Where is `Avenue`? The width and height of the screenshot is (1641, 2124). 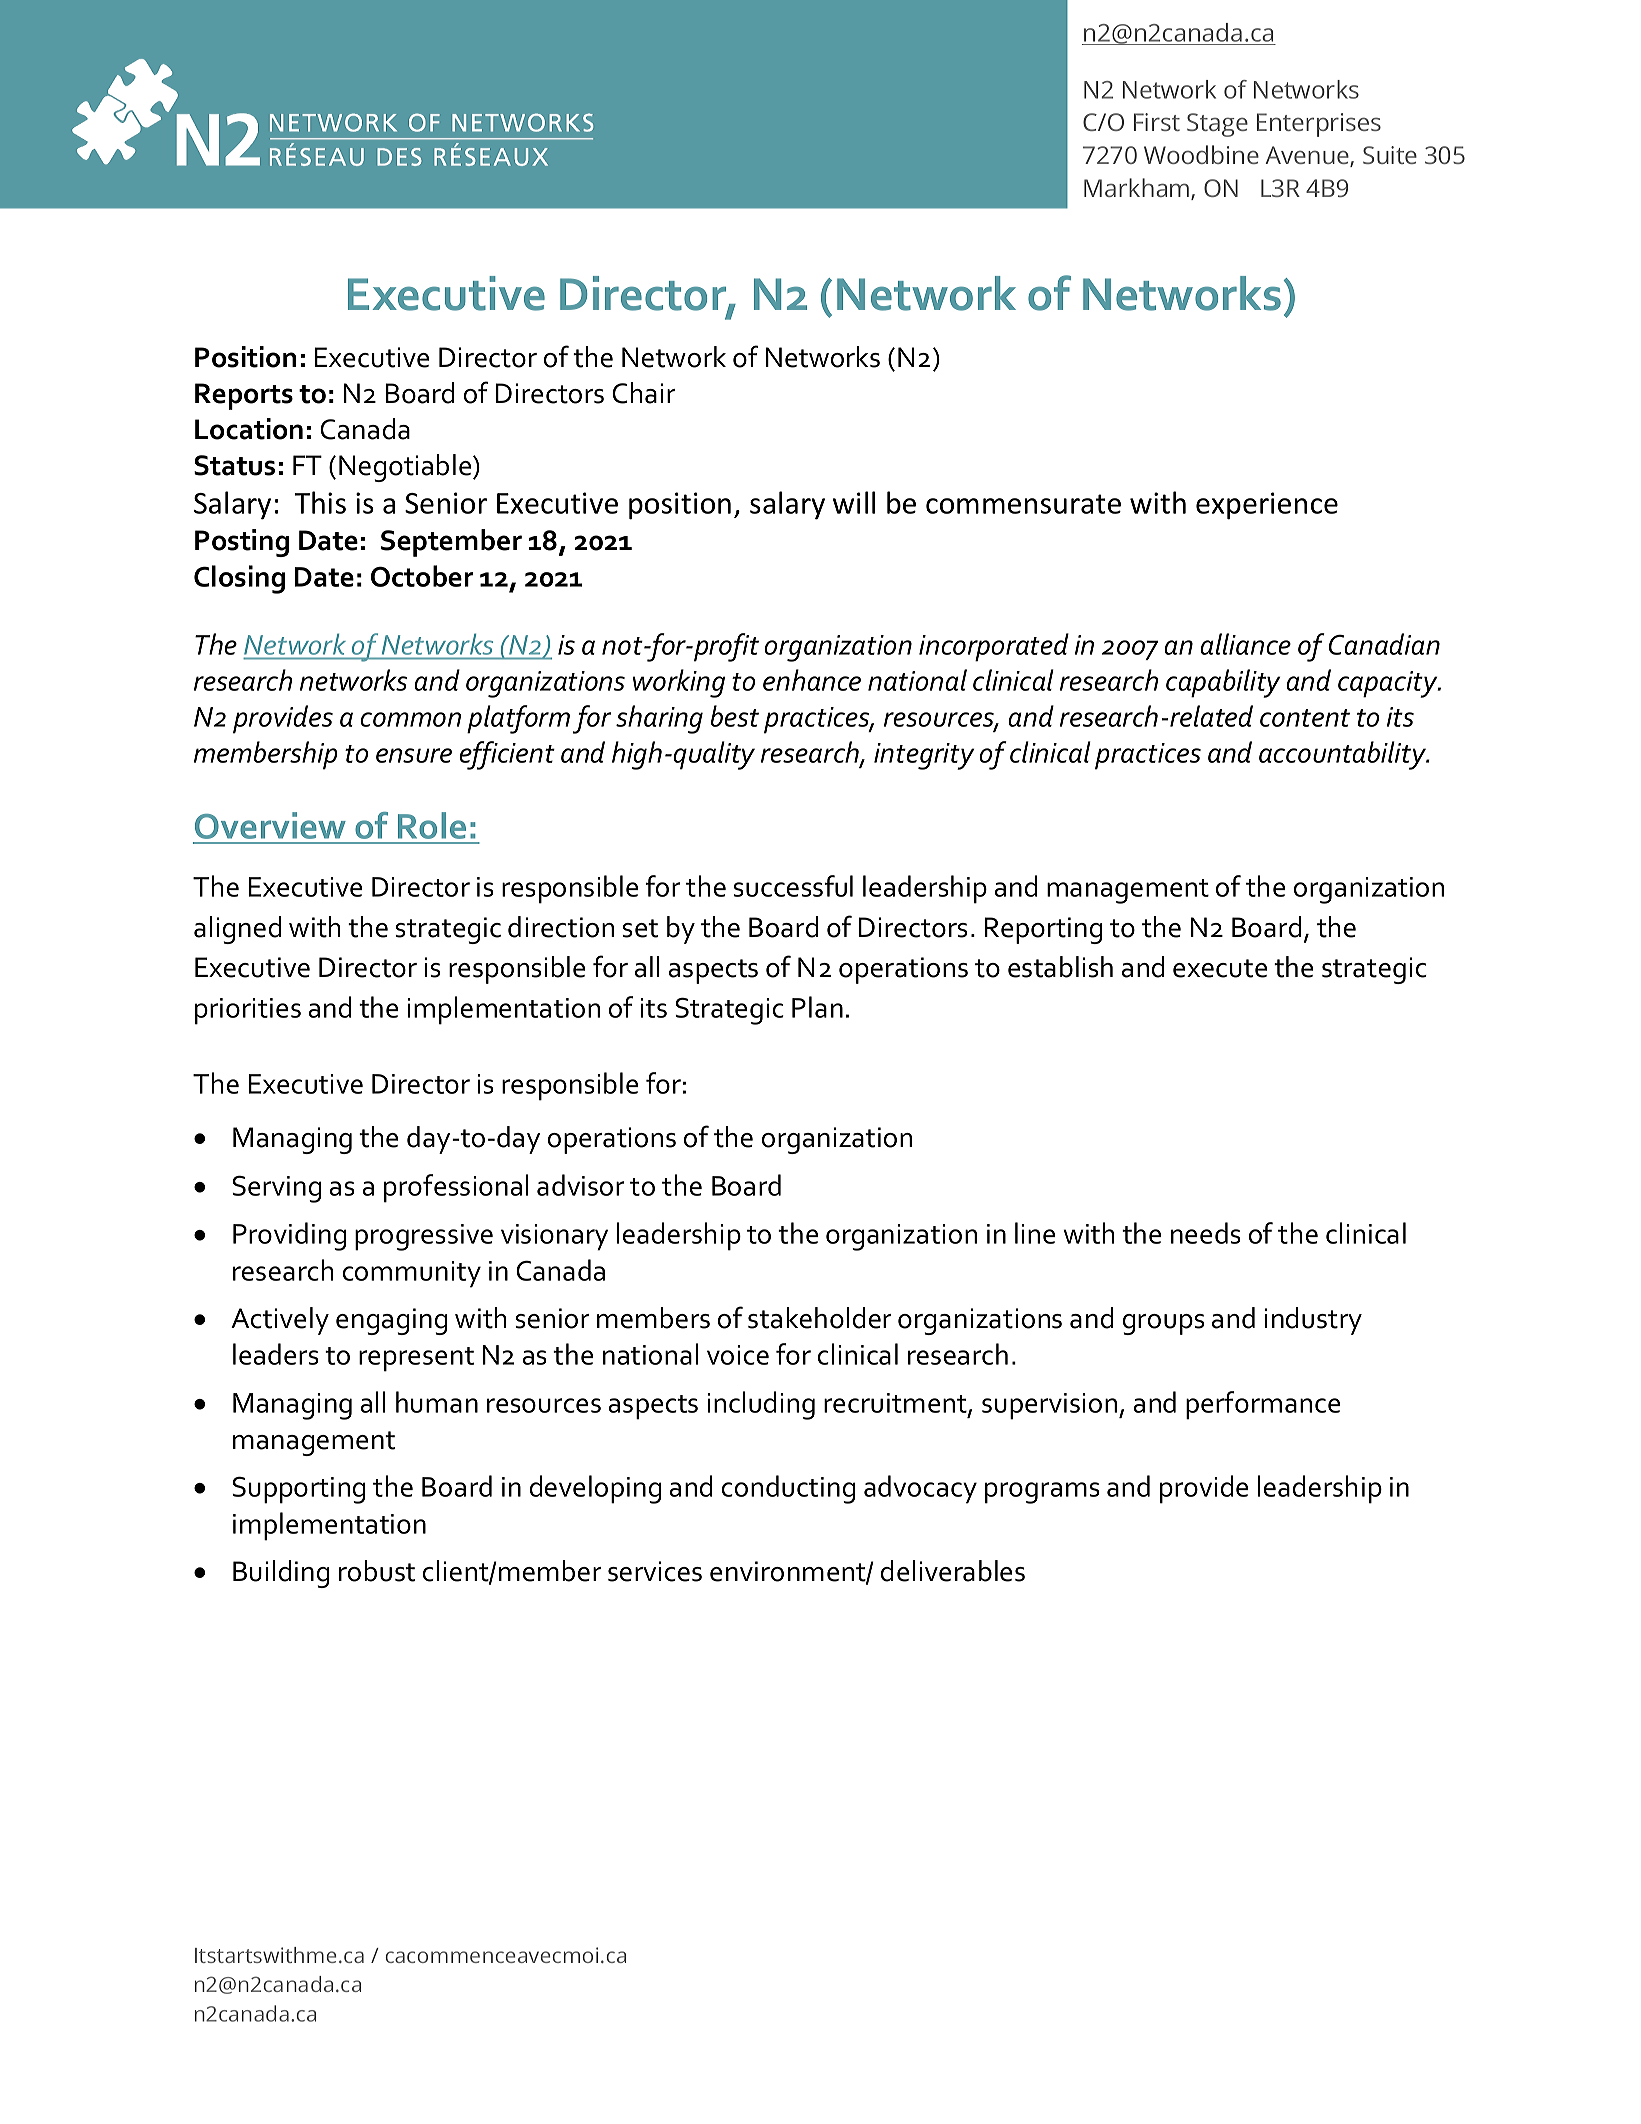
Avenue is located at coordinates (1308, 156).
